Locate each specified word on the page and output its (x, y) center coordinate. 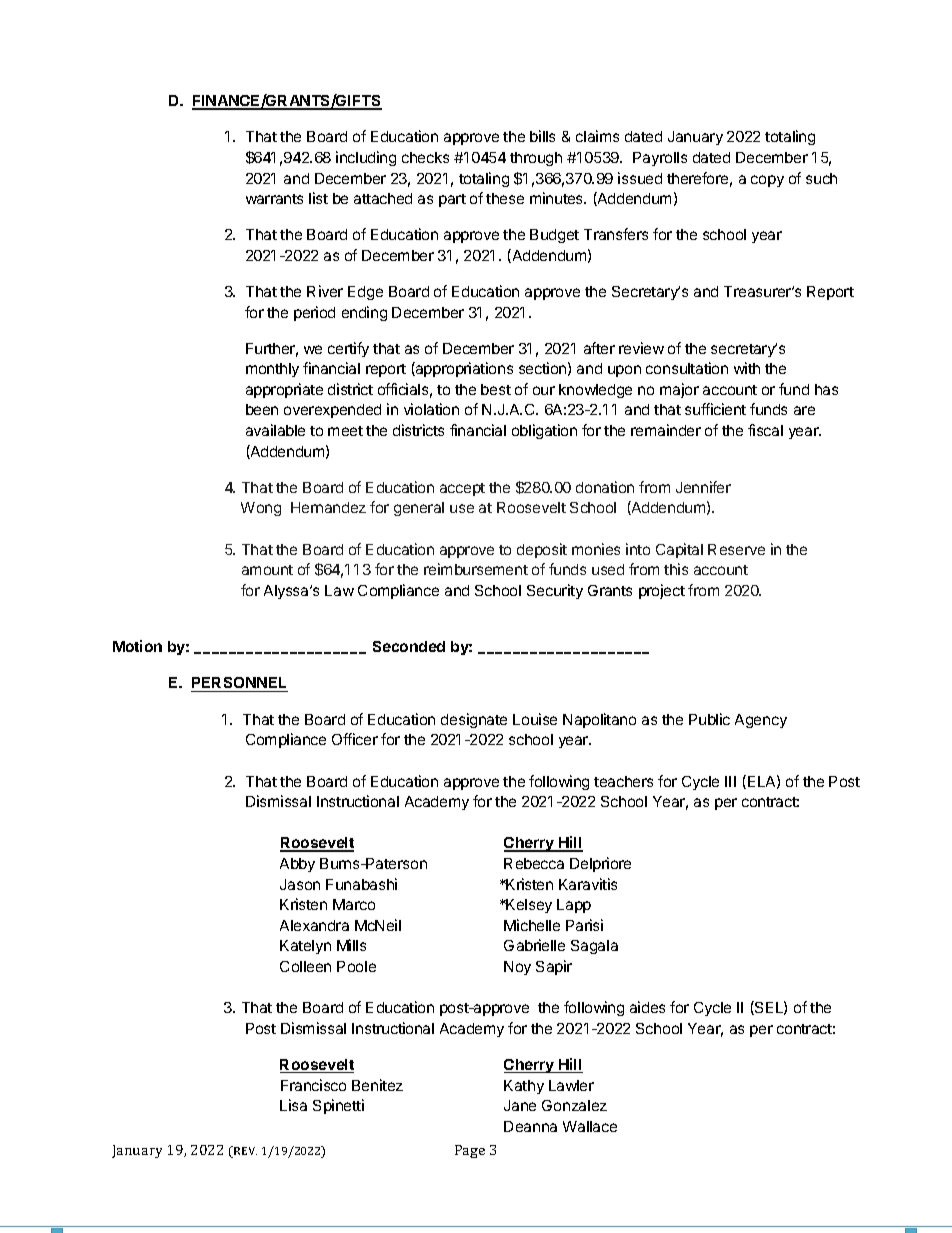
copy (767, 181)
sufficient (715, 409)
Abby (297, 865)
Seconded (409, 646)
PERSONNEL (239, 684)
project (662, 591)
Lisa (293, 1105)
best (496, 389)
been (262, 409)
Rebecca (534, 863)
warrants (274, 199)
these (505, 198)
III (730, 781)
